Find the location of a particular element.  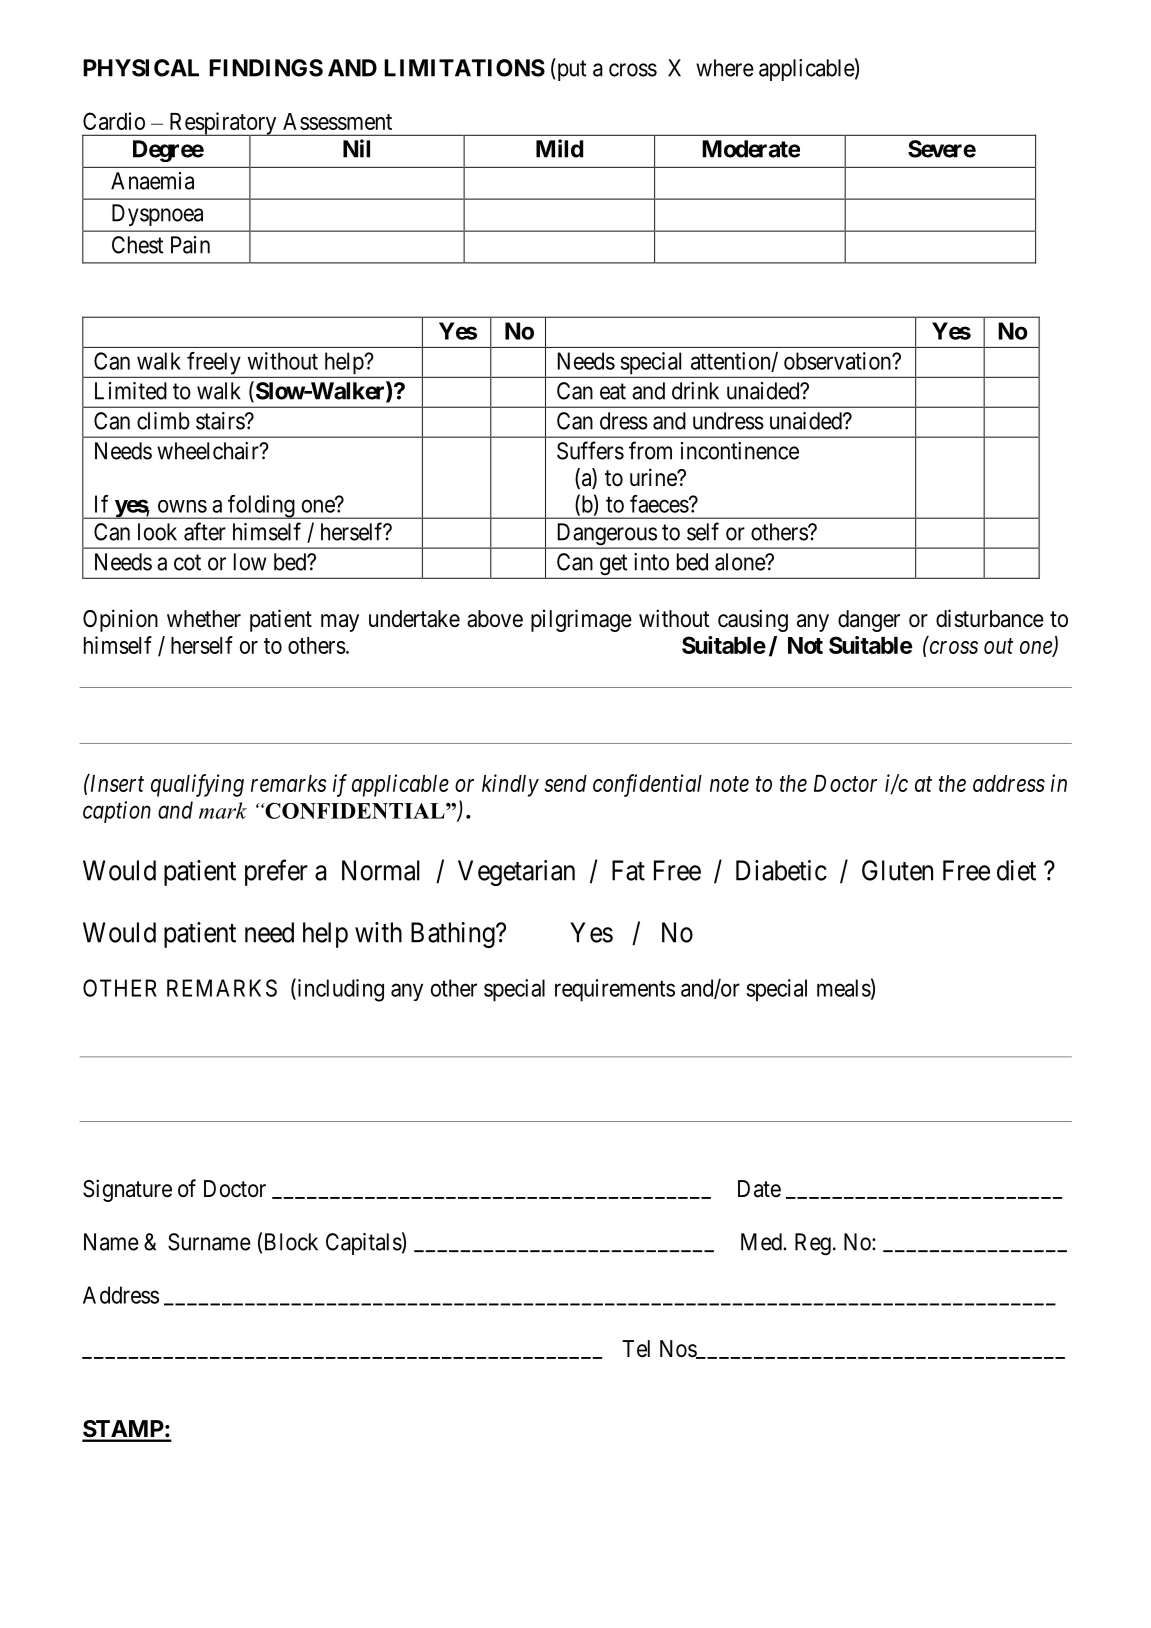

qualifying is located at coordinates (197, 785).
